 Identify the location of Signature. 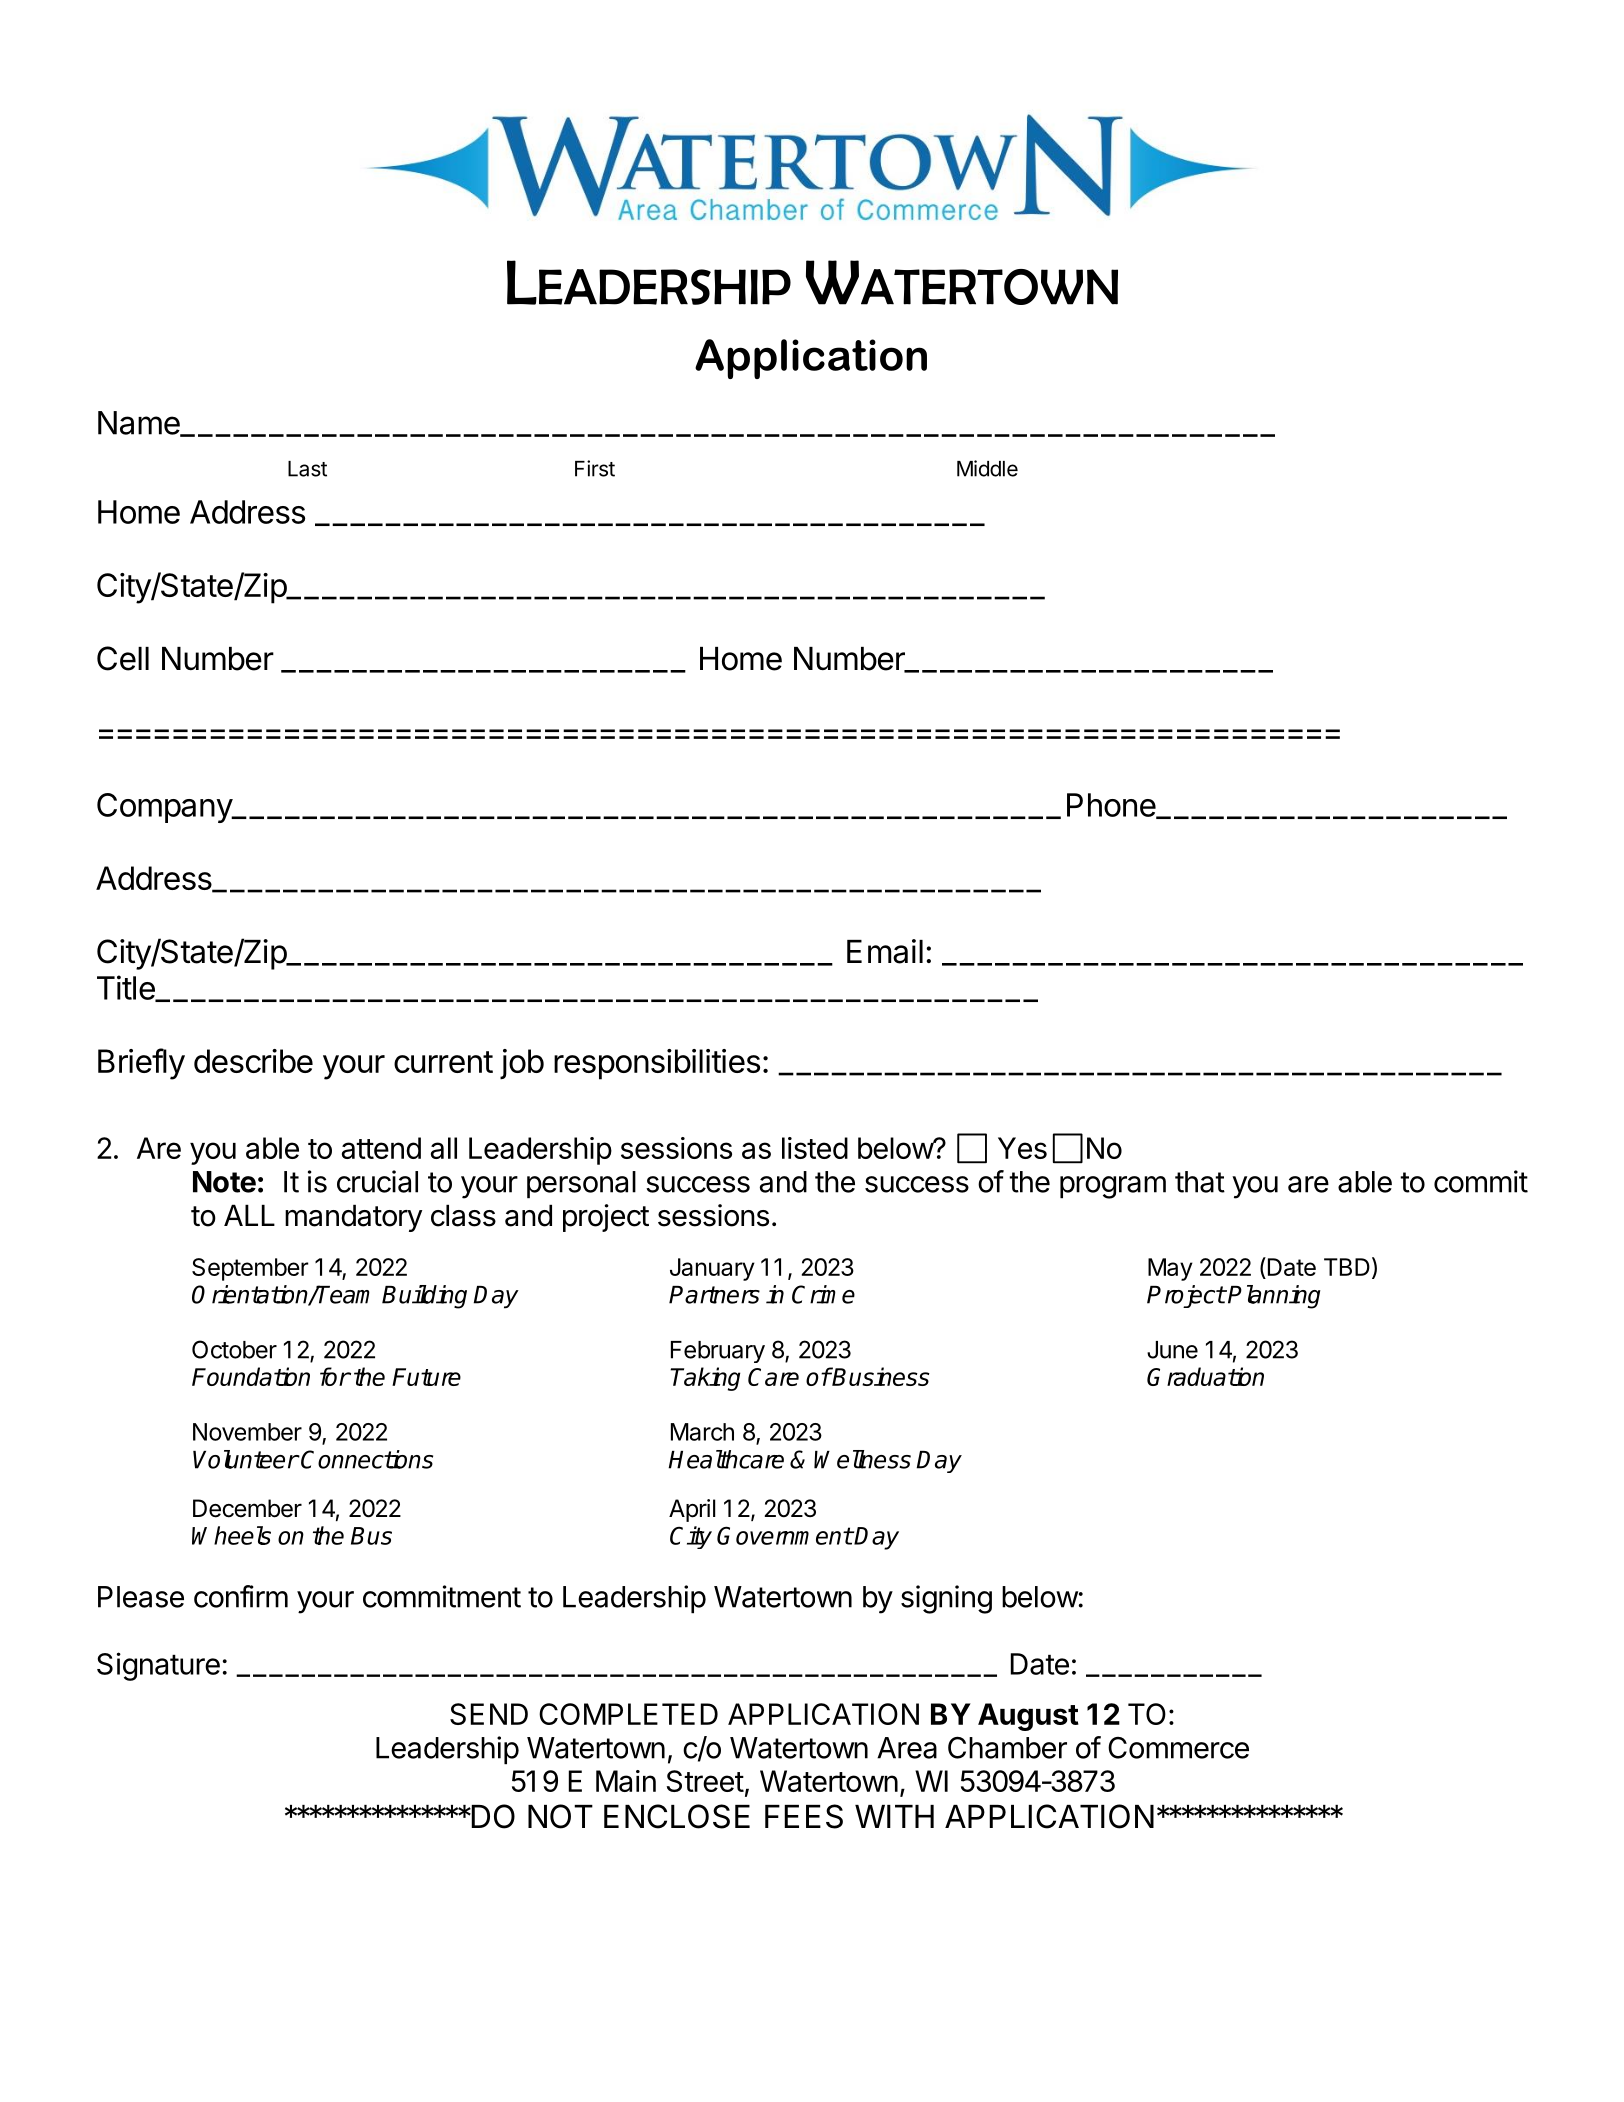
(158, 1666).
